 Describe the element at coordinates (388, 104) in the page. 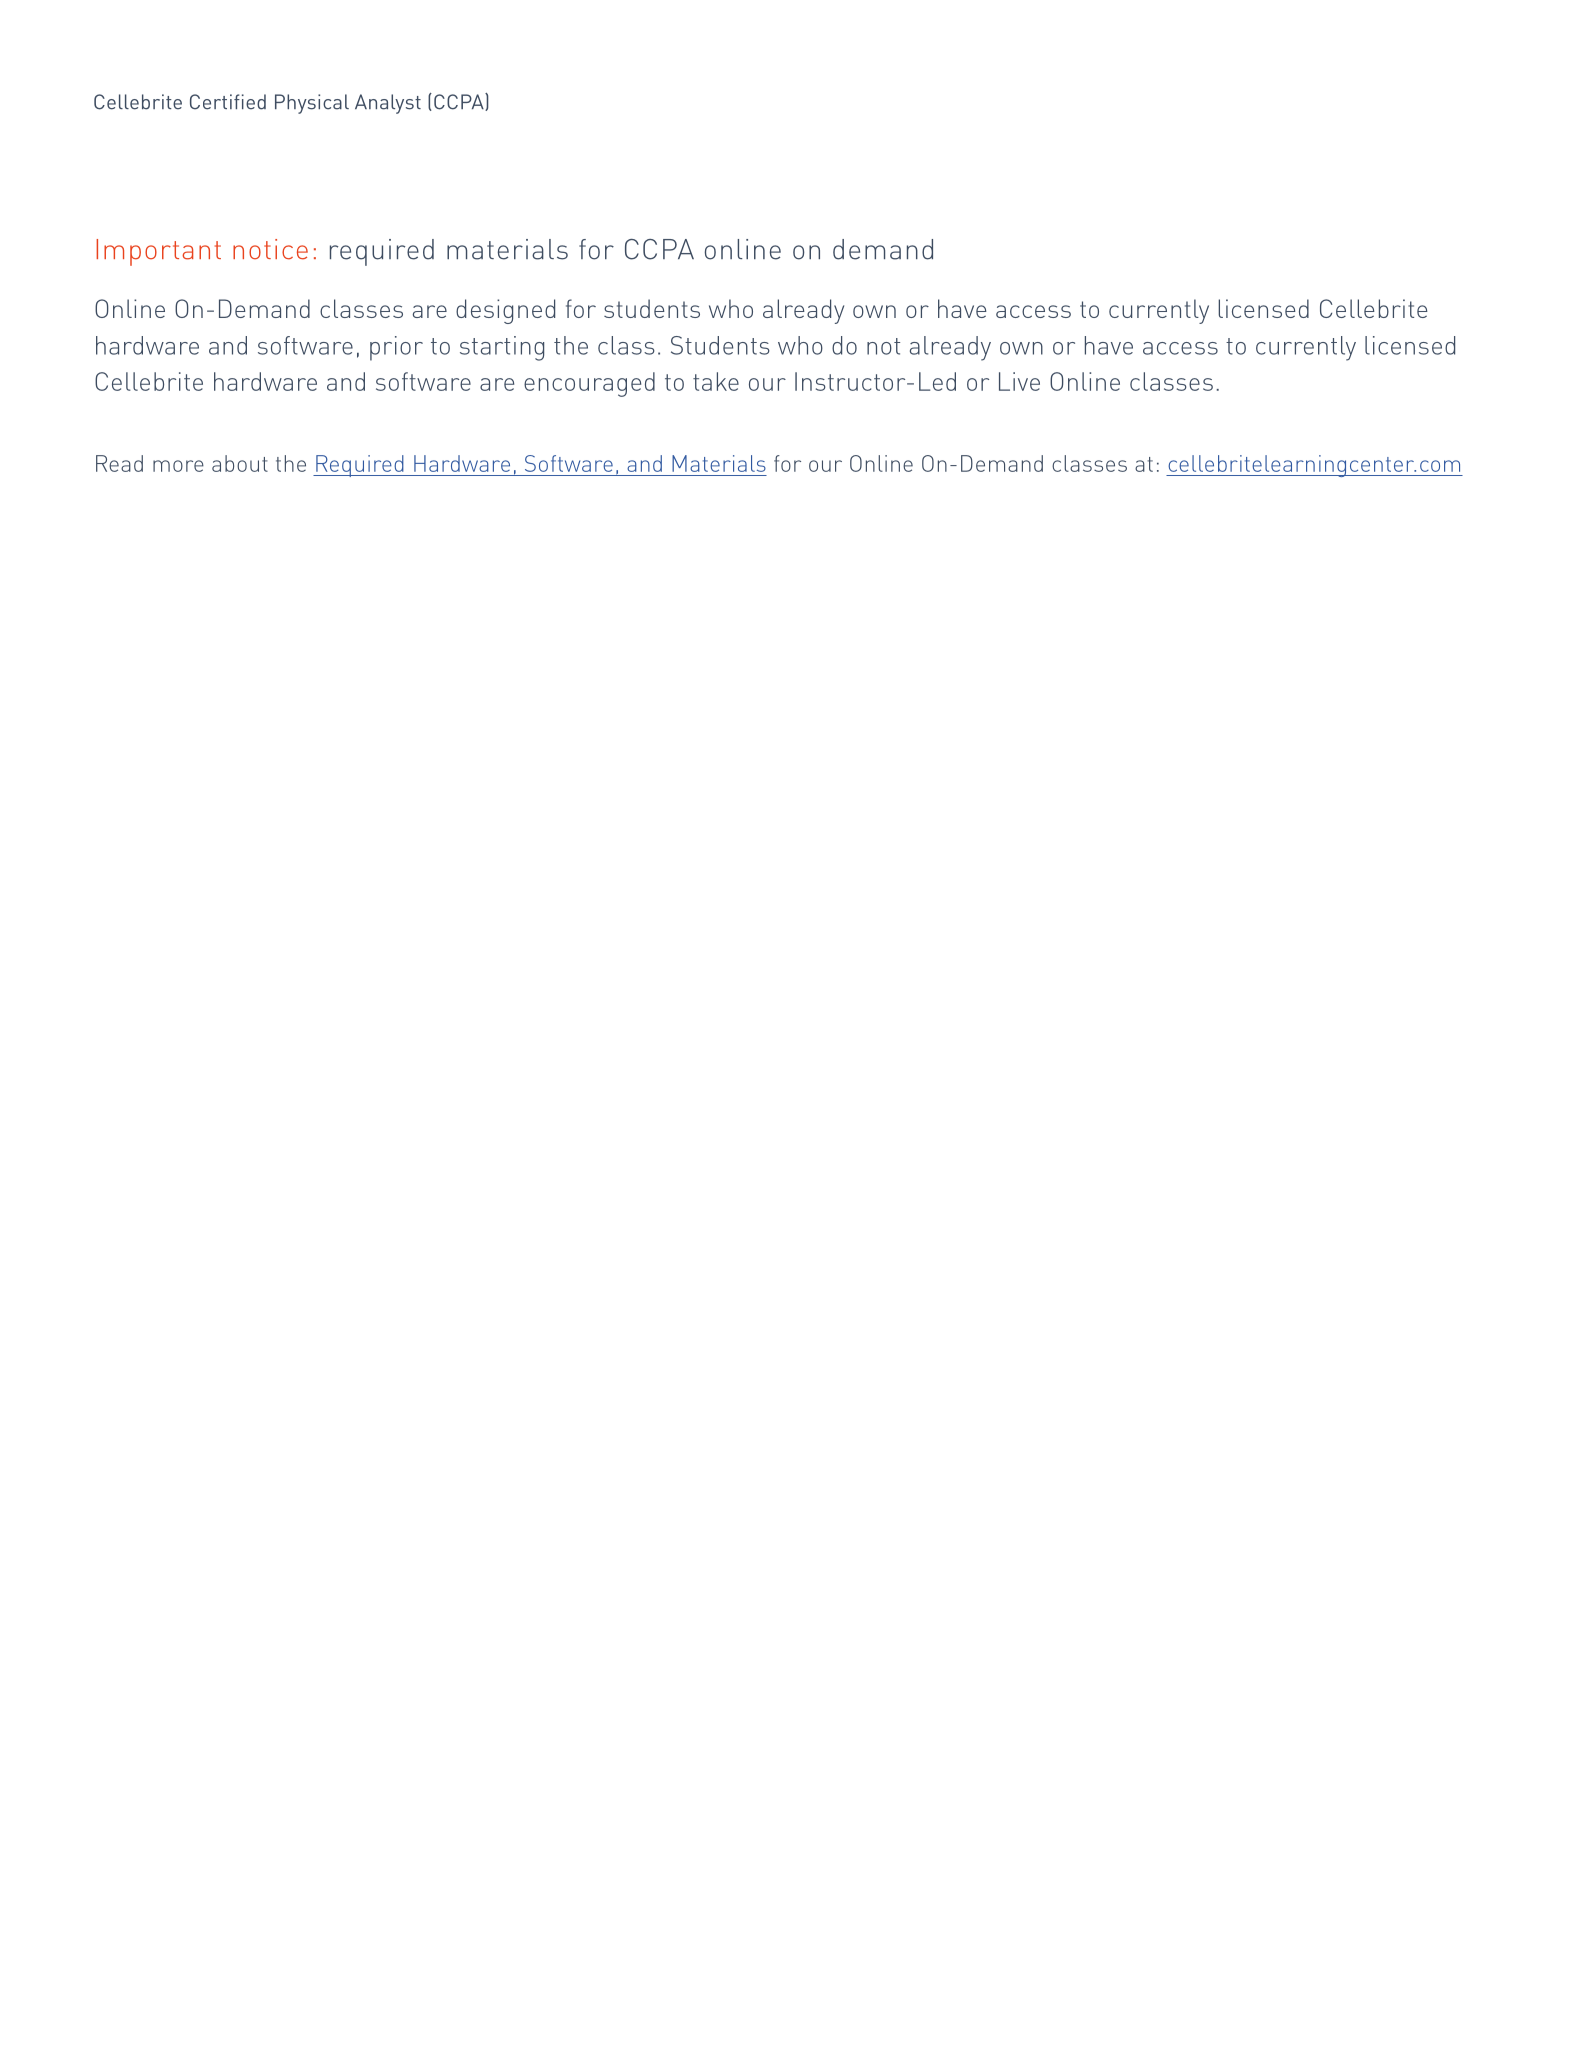

I see `Analyst` at that location.
